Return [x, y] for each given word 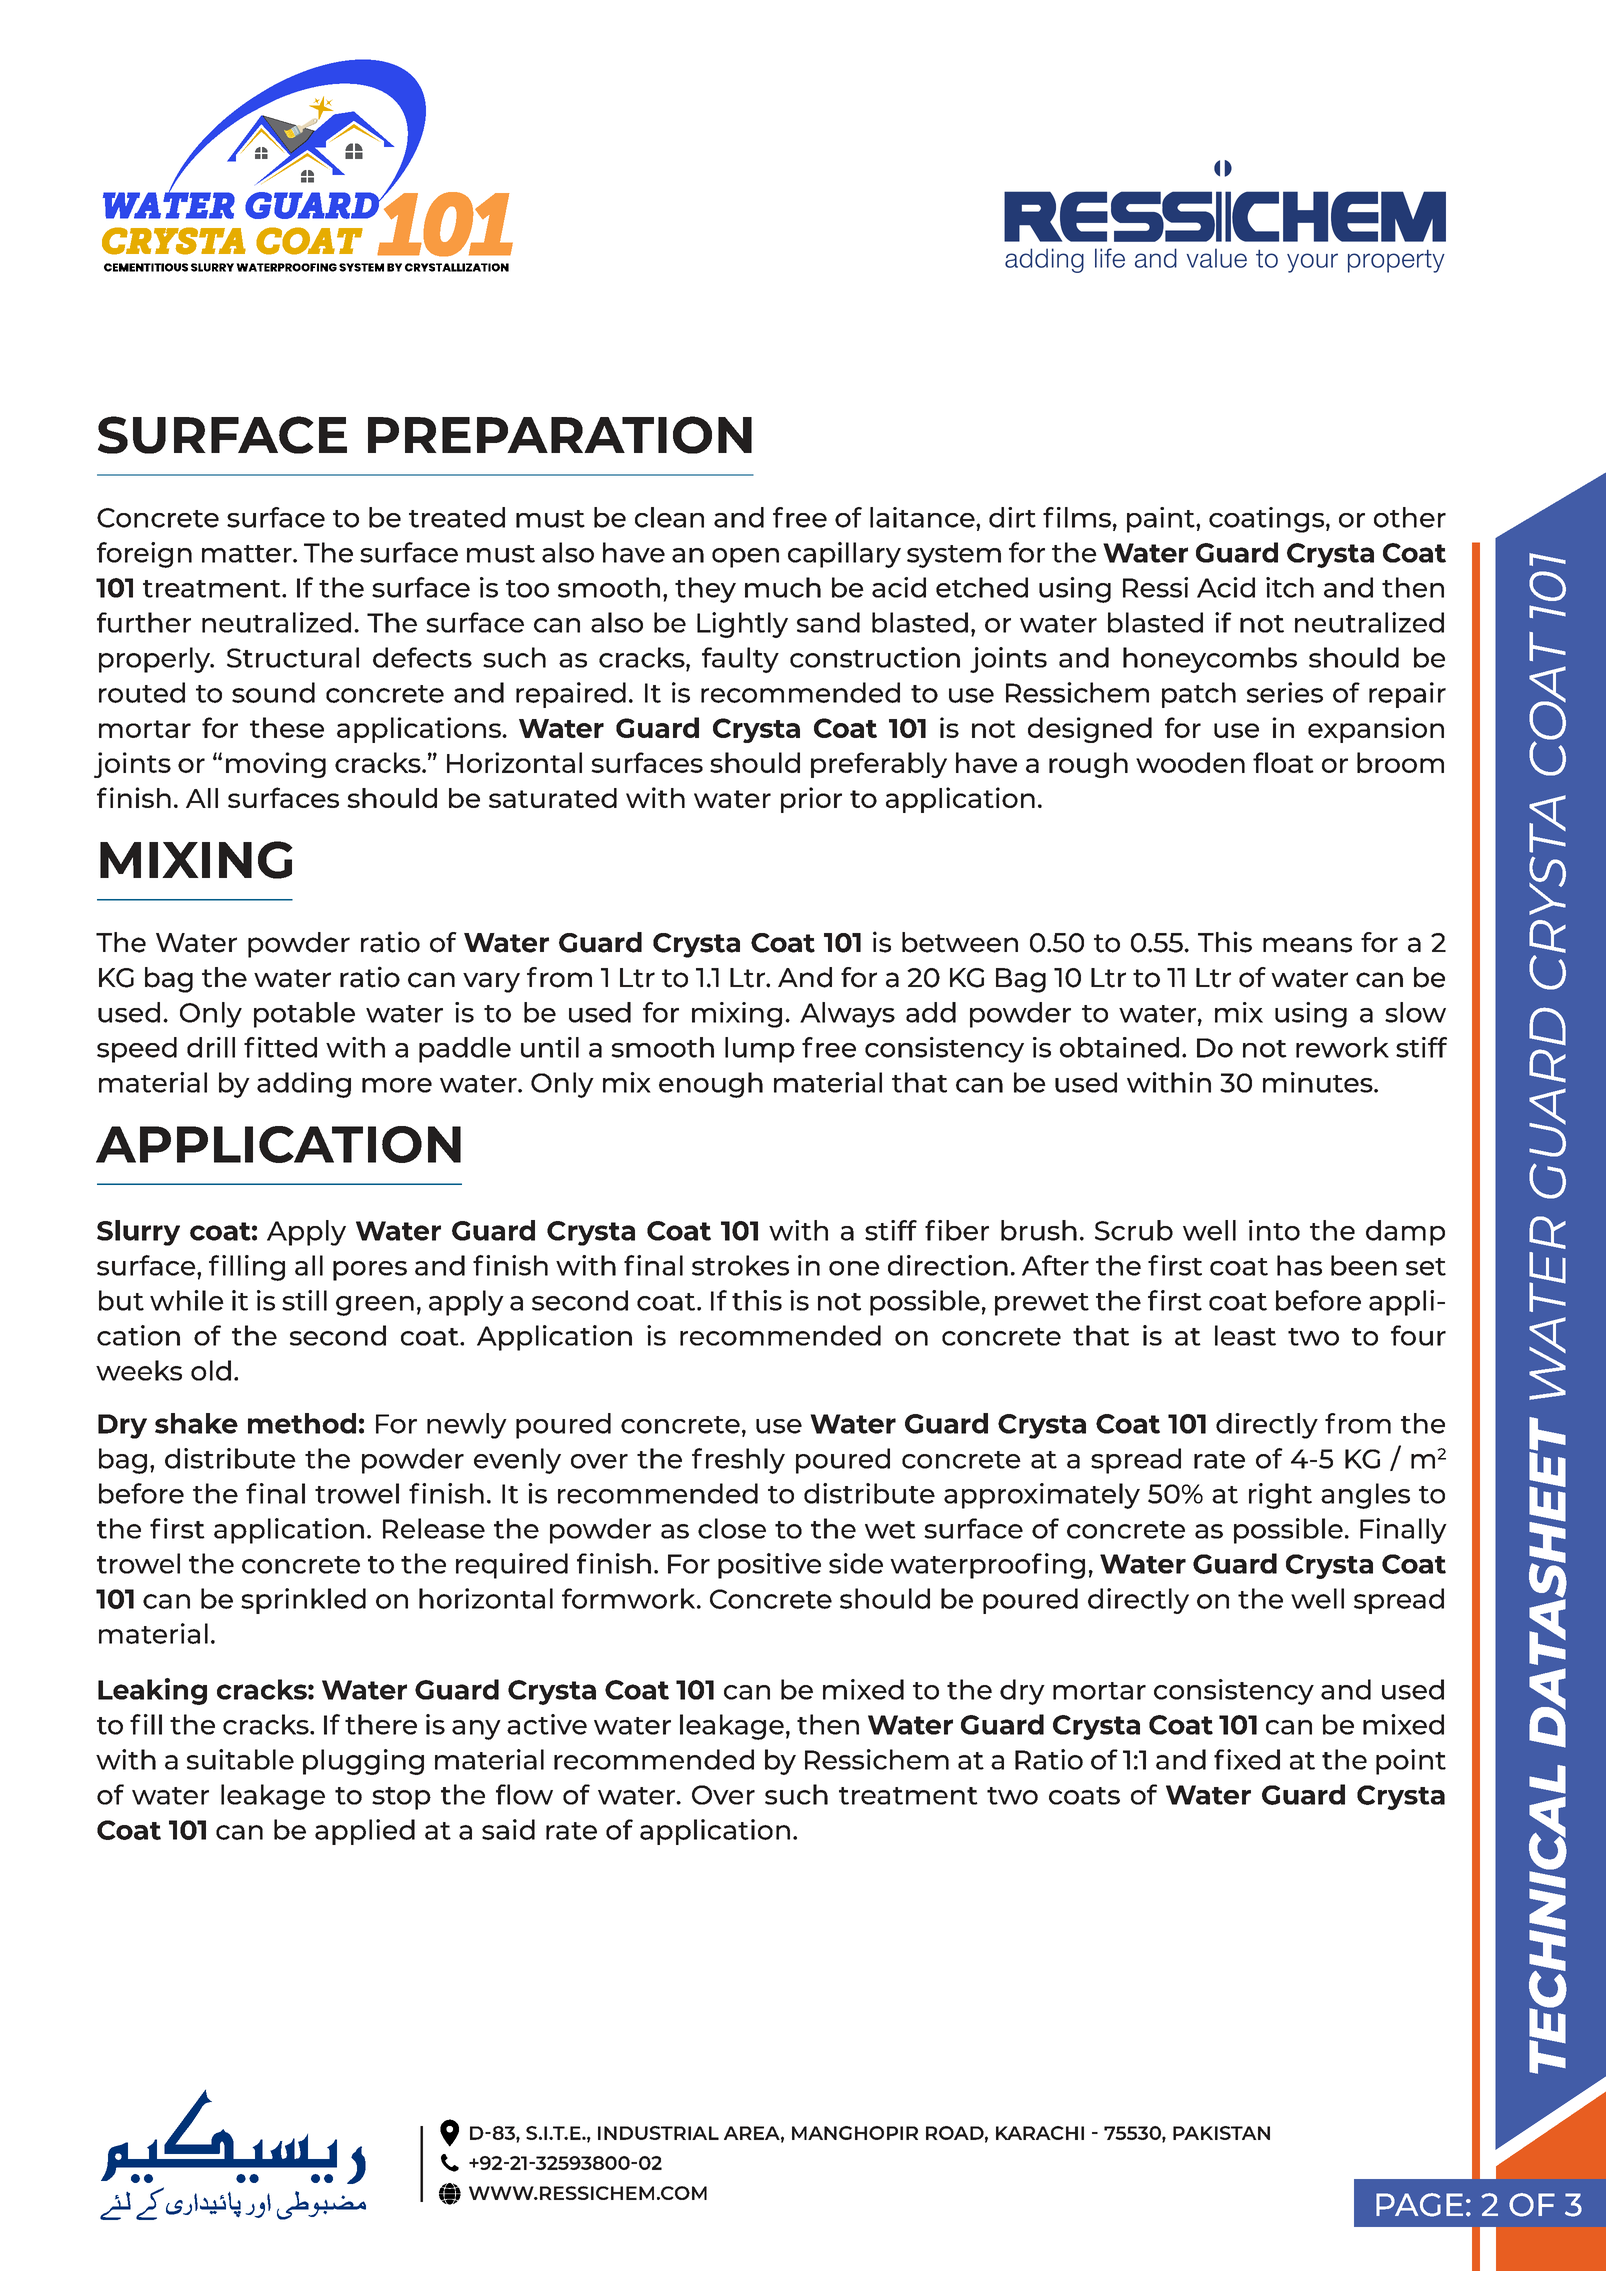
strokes [740, 1265]
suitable [240, 1759]
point [1411, 1762]
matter [248, 554]
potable [304, 1015]
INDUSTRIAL [658, 2133]
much [783, 587]
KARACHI [1040, 2133]
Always [847, 1015]
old [211, 1370]
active [547, 1724]
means [1307, 945]
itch [1290, 587]
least [1245, 1335]
